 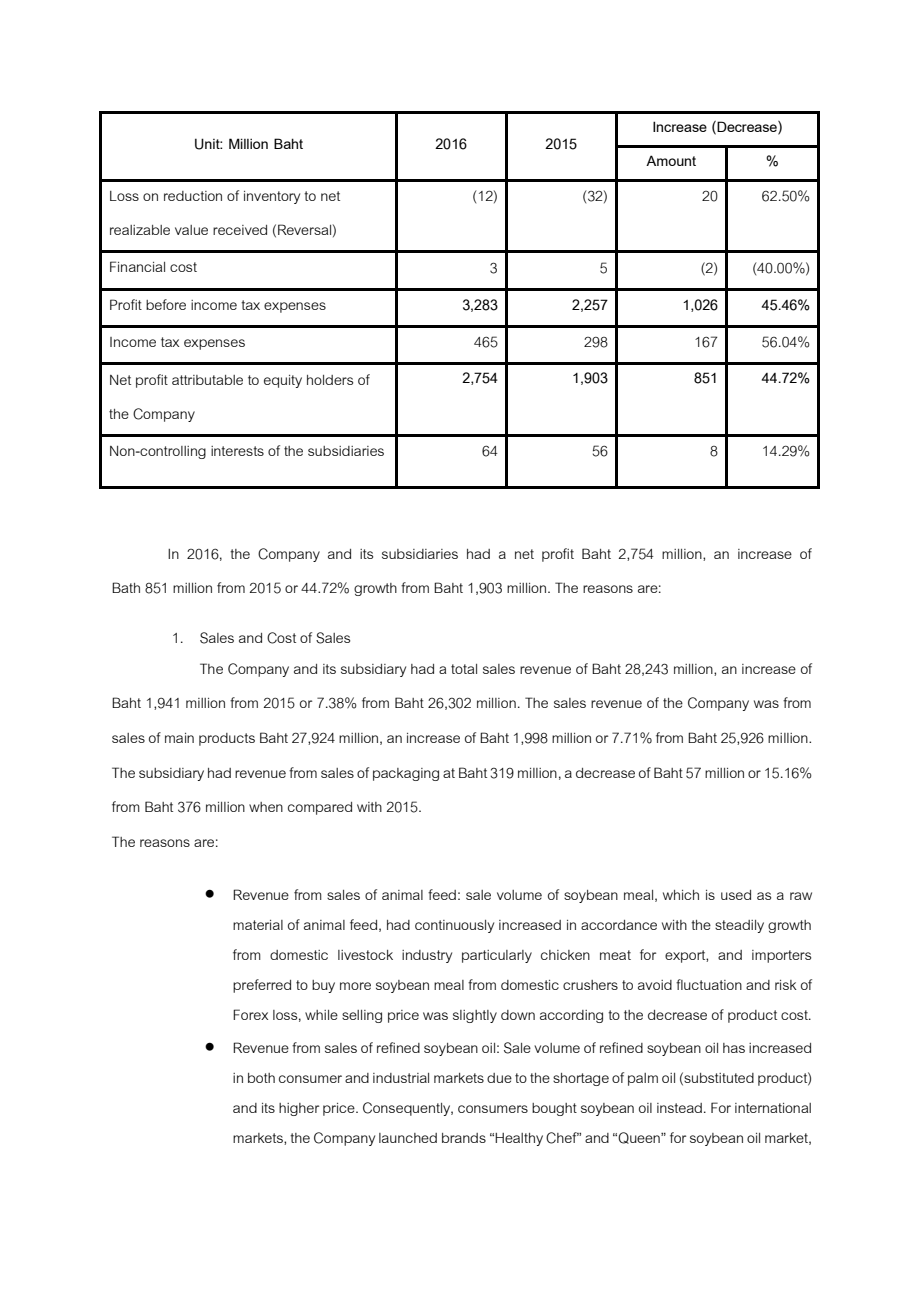 I want to click on brands, so click(x=464, y=1138).
